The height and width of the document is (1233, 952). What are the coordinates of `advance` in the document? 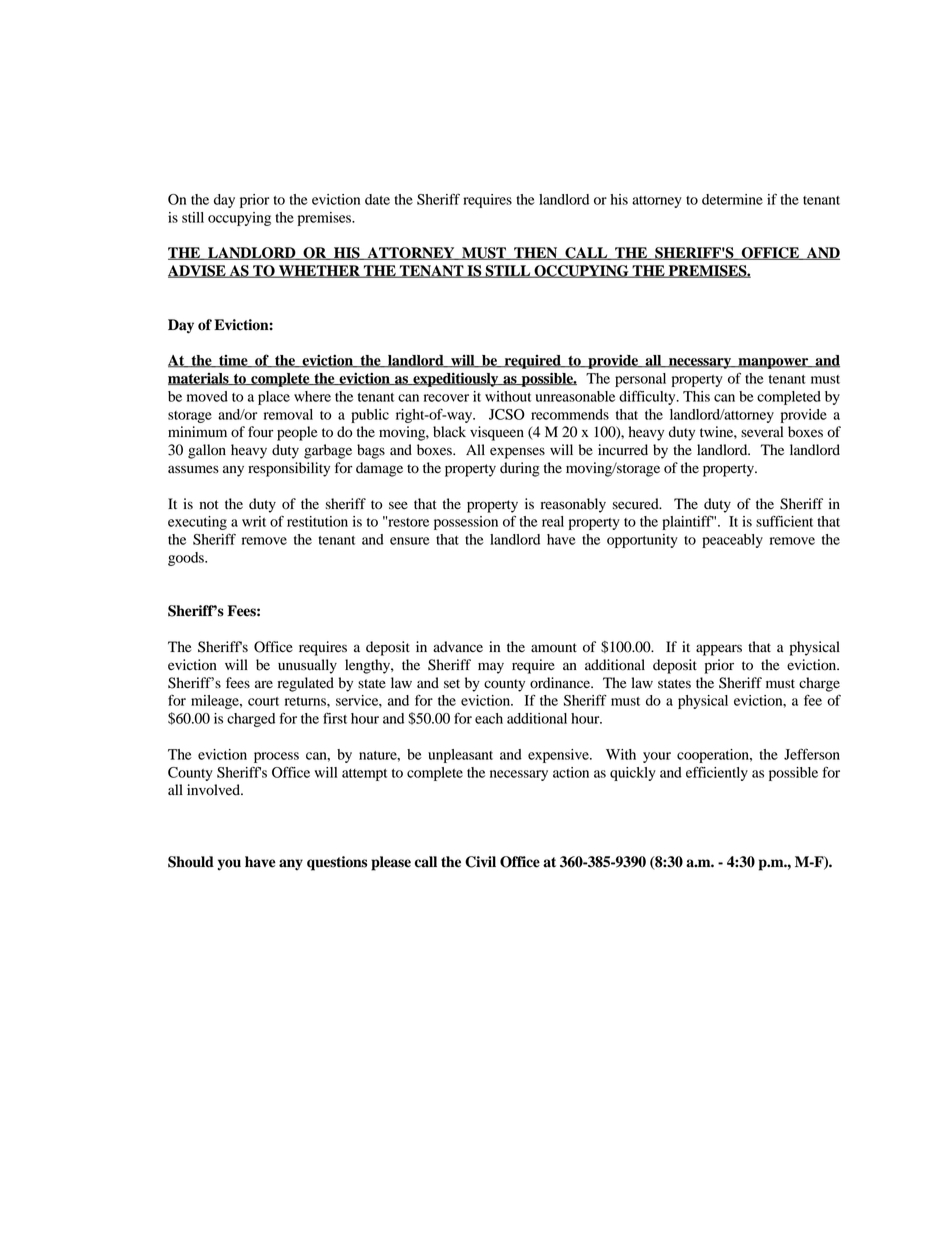 It's located at (458, 647).
